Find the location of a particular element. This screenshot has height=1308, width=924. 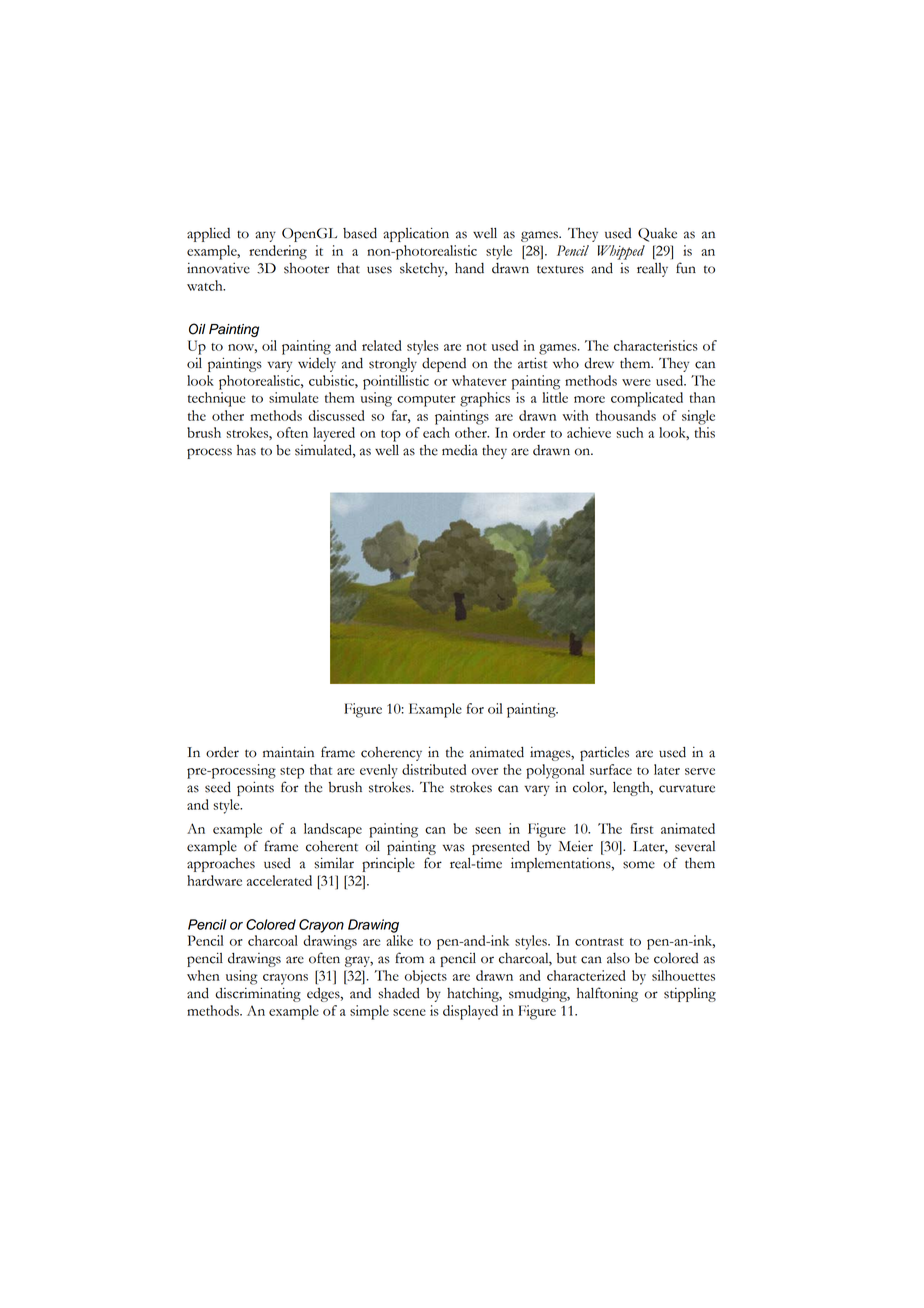

rendering is located at coordinates (278, 252).
